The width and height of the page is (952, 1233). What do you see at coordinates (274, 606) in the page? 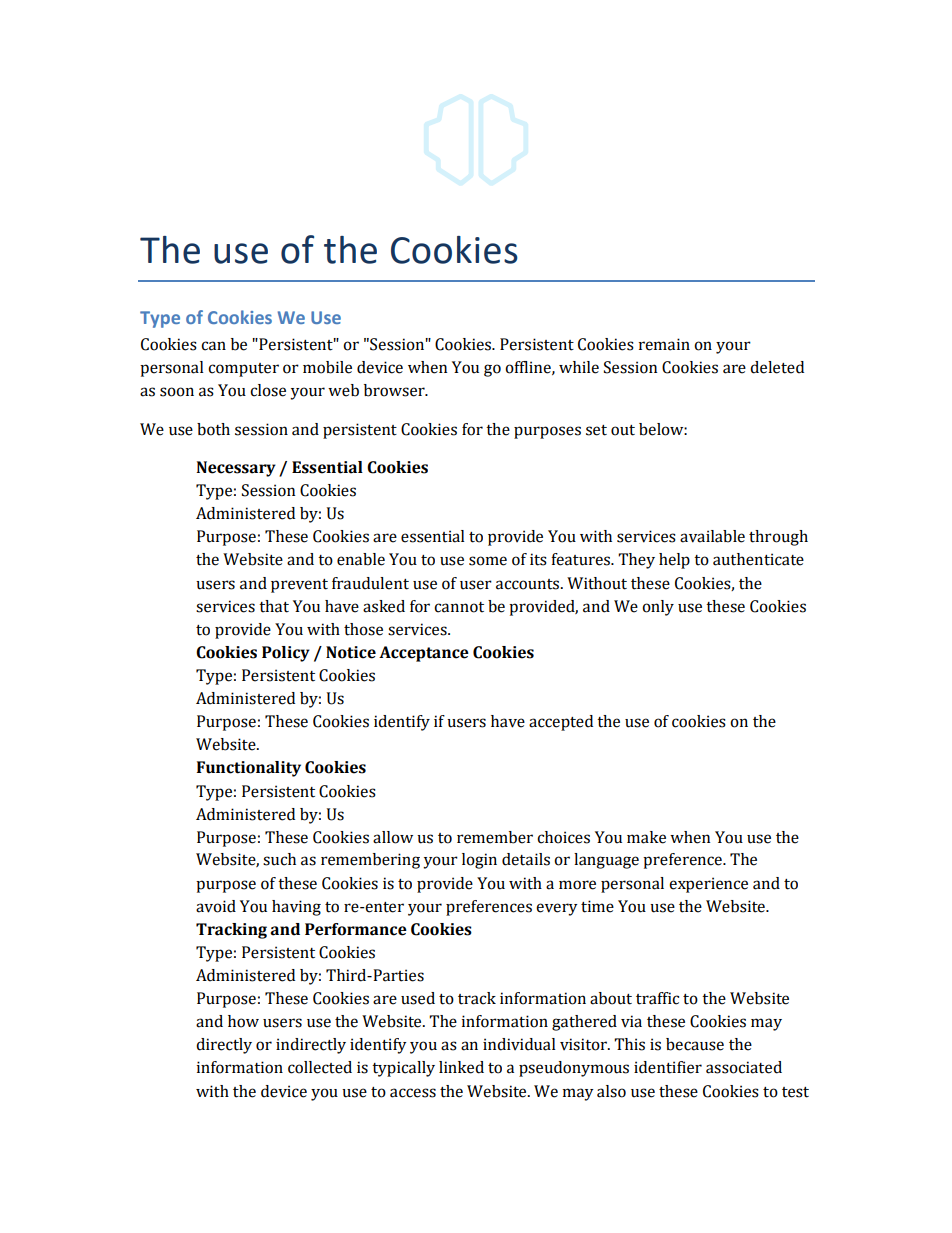
I see `that` at bounding box center [274, 606].
